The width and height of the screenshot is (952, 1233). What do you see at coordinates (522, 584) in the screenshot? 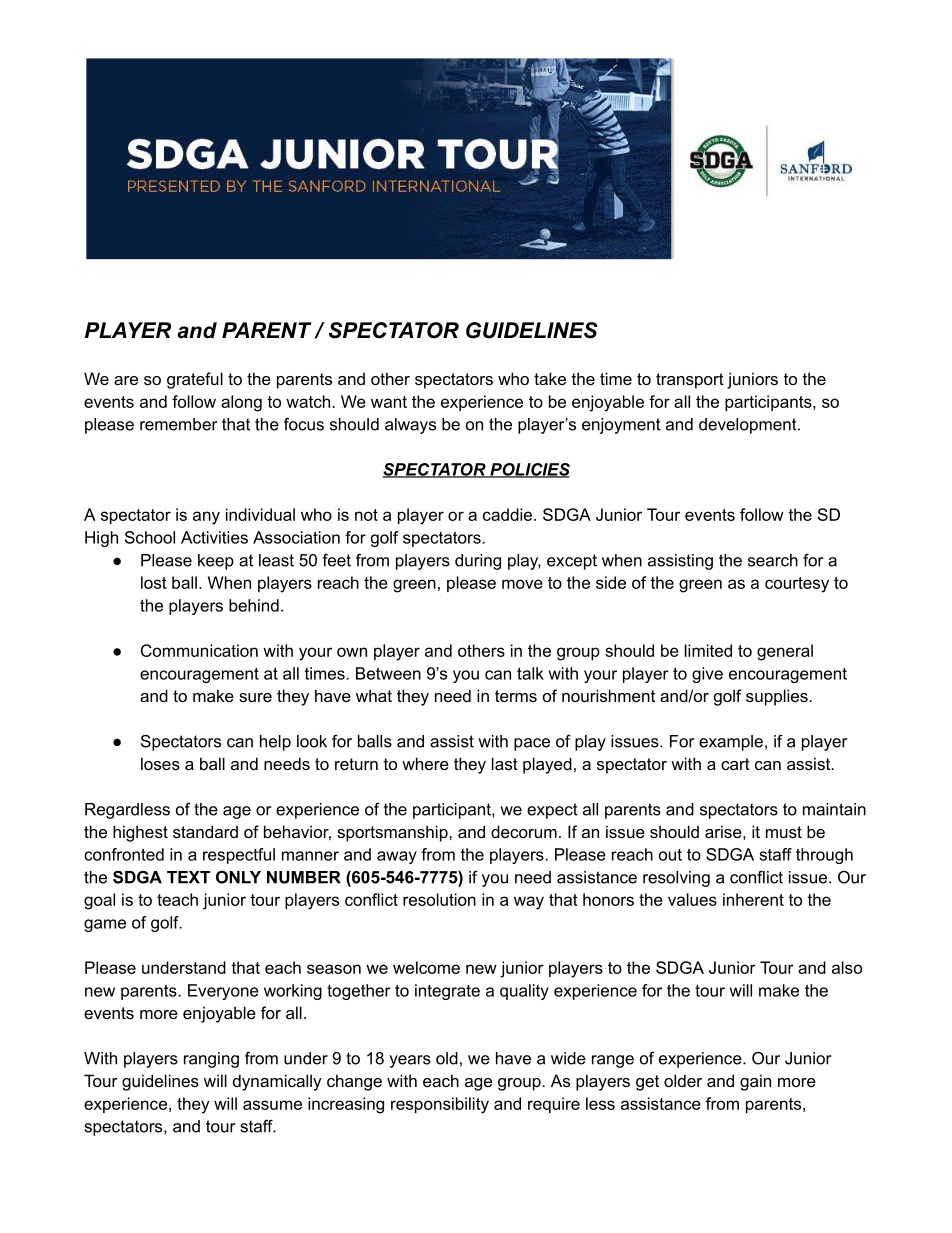
I see `move` at bounding box center [522, 584].
